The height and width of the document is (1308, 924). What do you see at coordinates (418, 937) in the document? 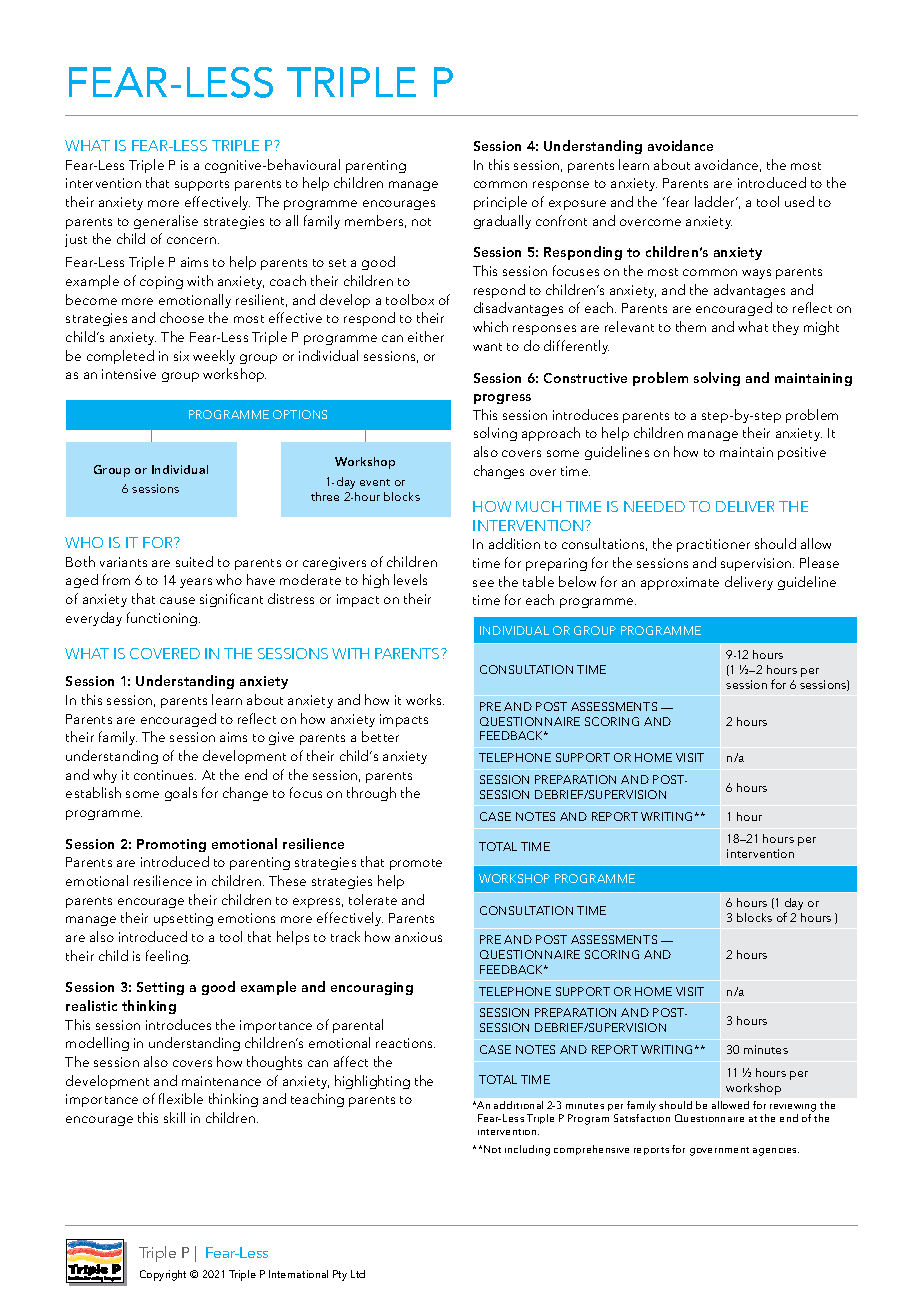
I see `anxious` at bounding box center [418, 937].
